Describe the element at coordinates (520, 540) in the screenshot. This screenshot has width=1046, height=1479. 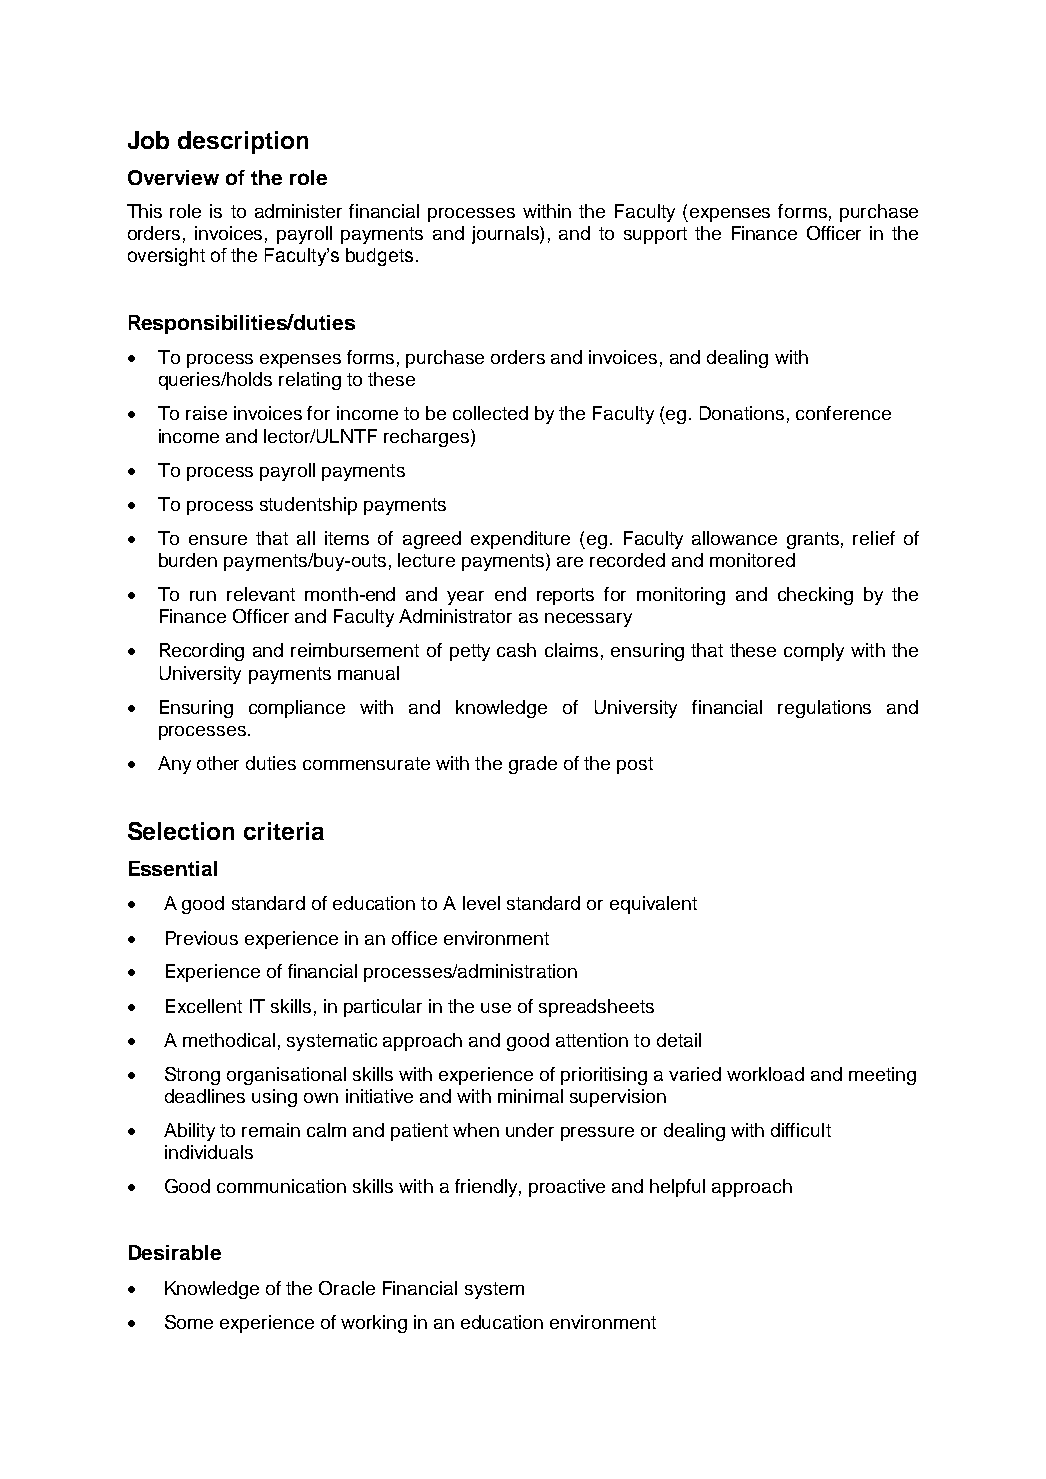
I see `expenditure` at that location.
